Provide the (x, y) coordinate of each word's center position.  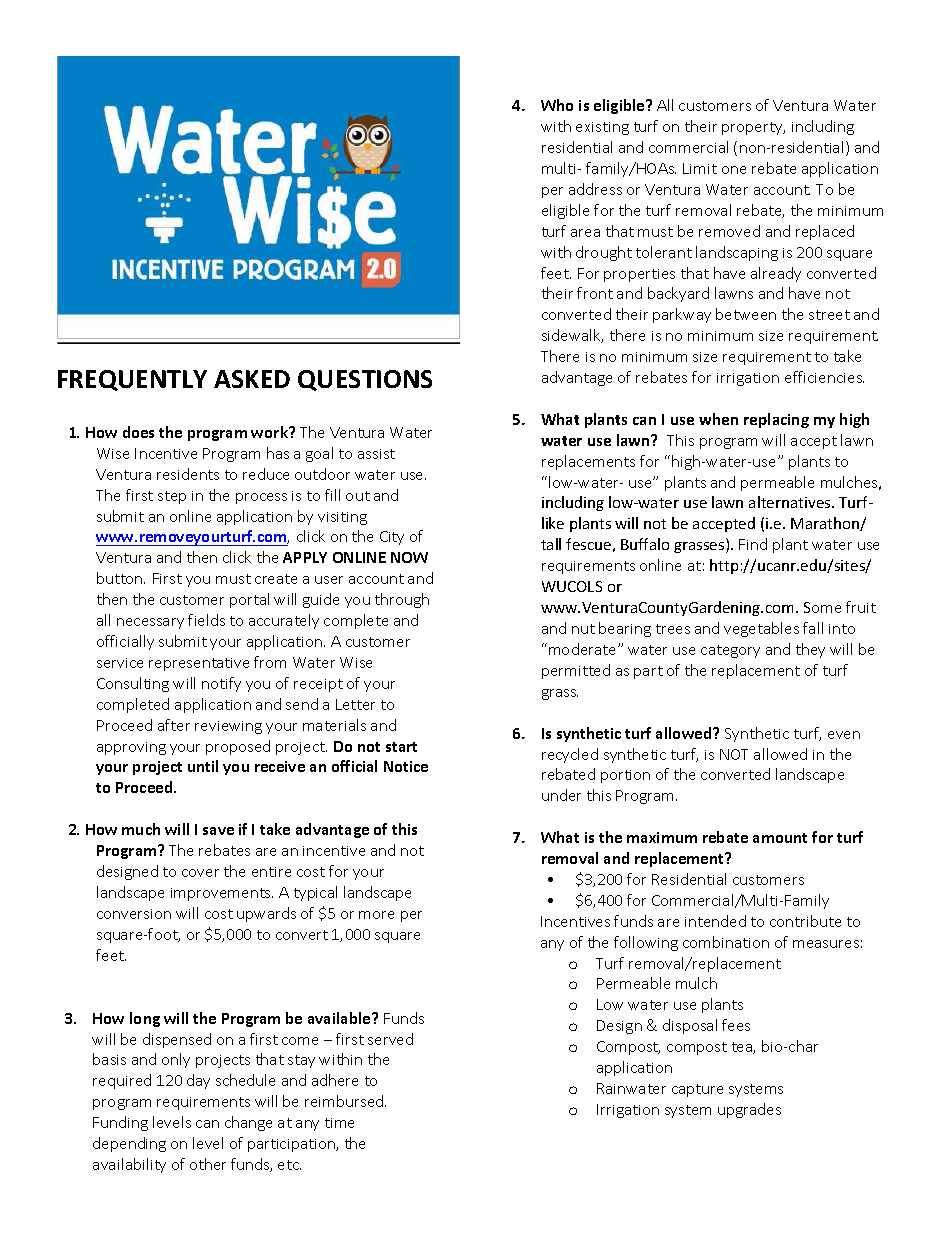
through (402, 600)
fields (206, 620)
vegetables (761, 629)
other (208, 1164)
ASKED (252, 379)
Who (557, 105)
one (734, 170)
